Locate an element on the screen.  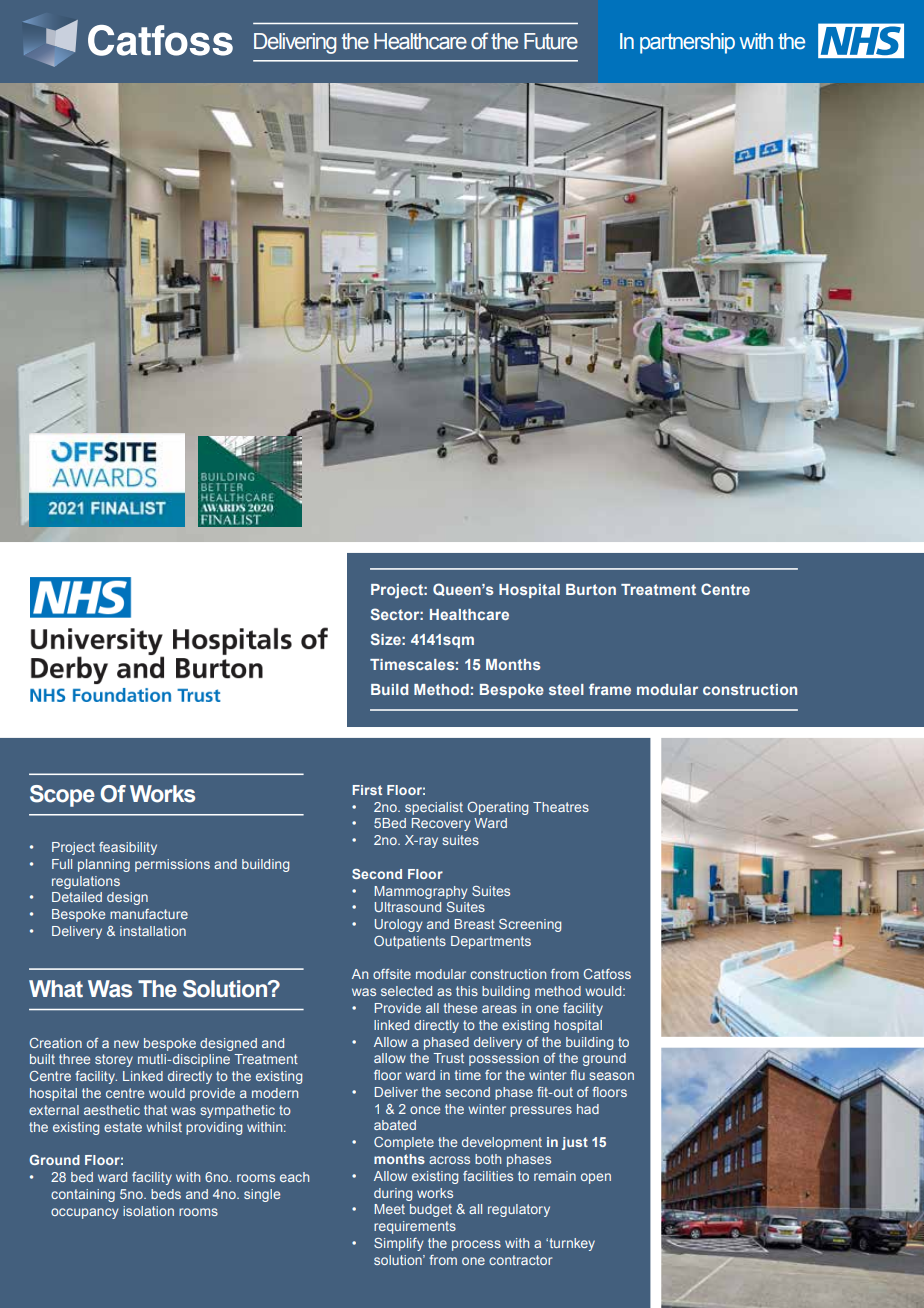
feasibility is located at coordinates (128, 848).
